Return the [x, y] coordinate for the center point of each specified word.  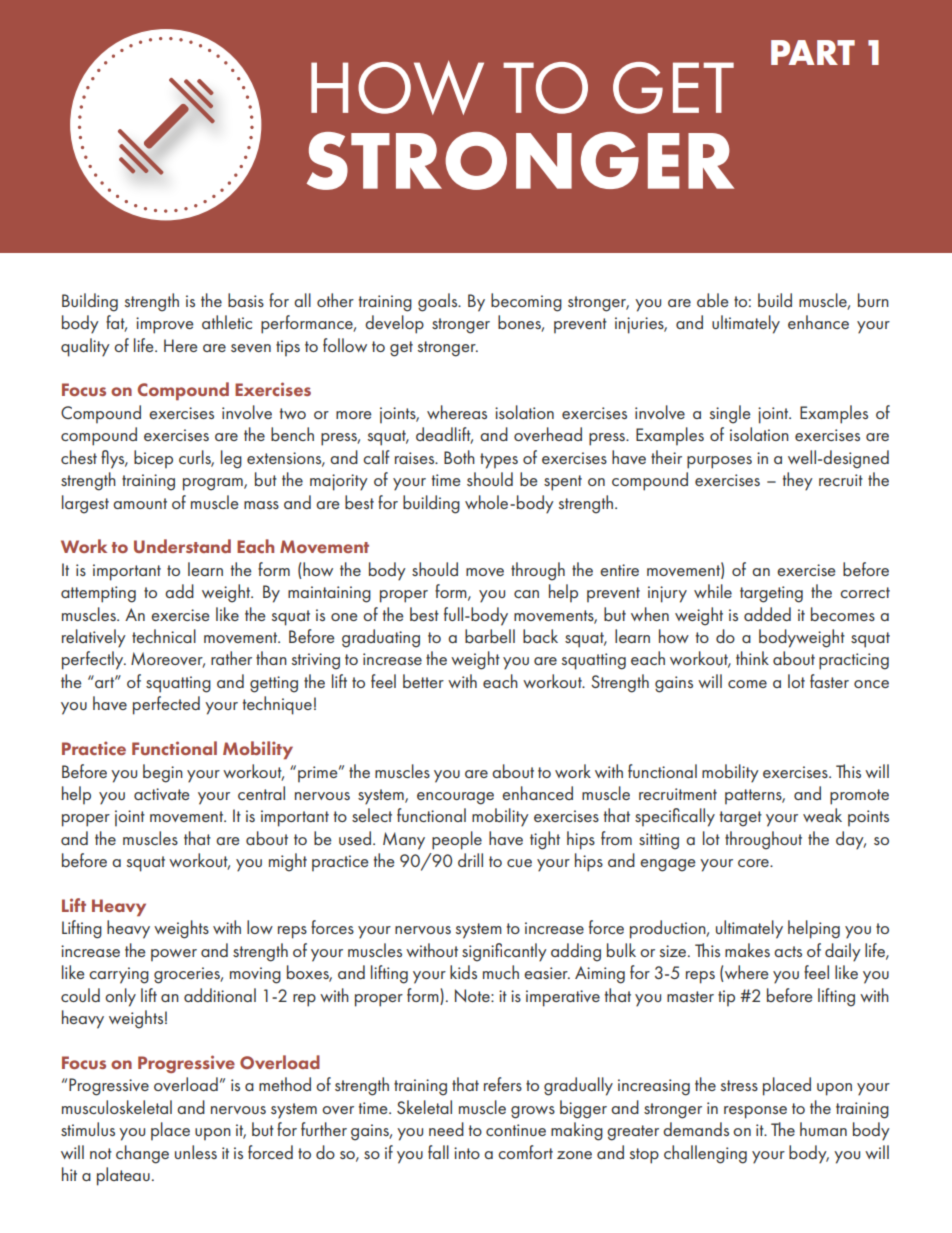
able [713, 300]
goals [439, 302]
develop [394, 324]
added [767, 614]
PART [813, 52]
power [174, 955]
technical [164, 636]
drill [470, 860]
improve [165, 325]
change [142, 1154]
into [467, 1153]
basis [246, 300]
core [754, 863]
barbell [490, 636]
